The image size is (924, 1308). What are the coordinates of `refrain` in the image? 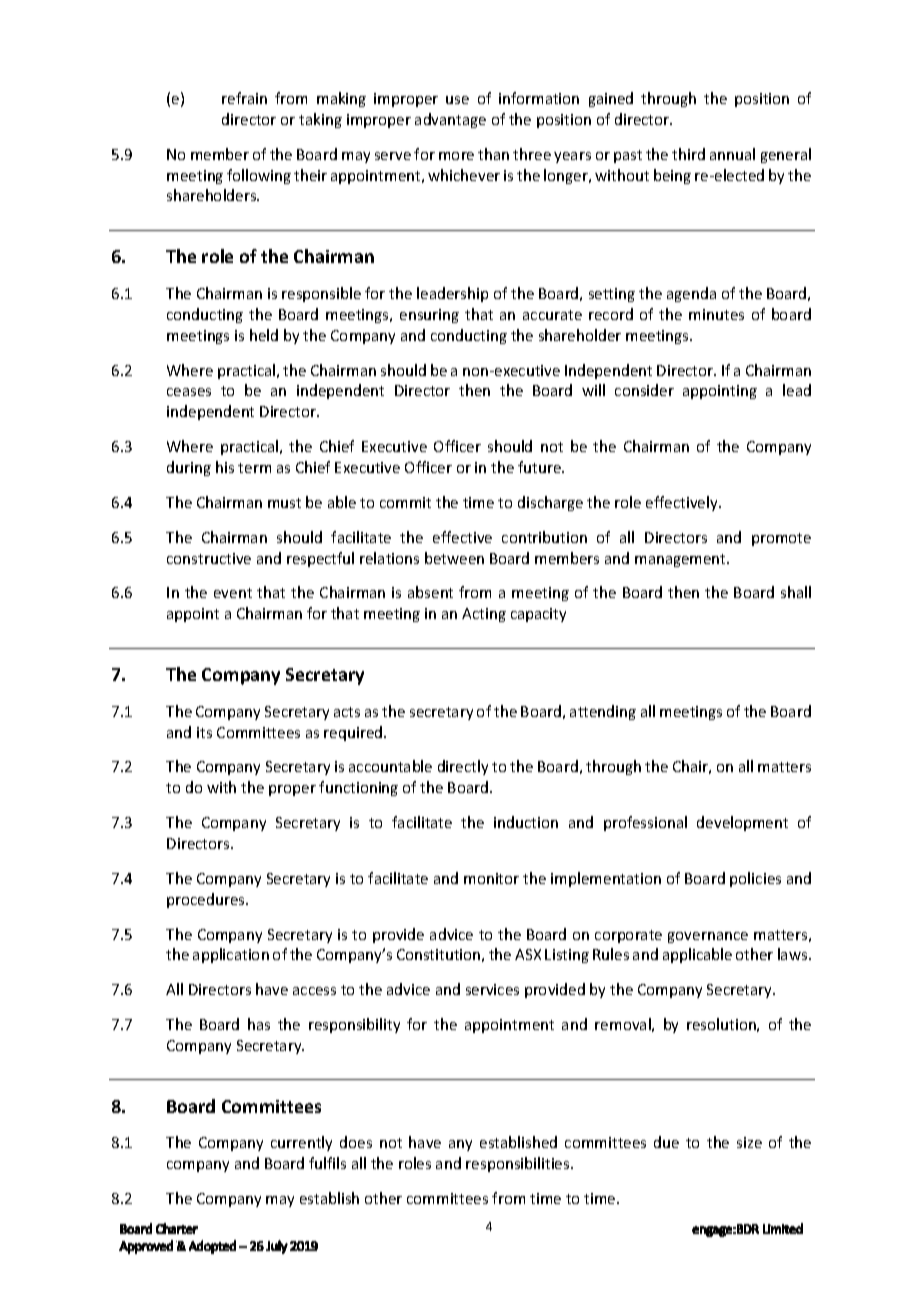 It's located at (244, 98).
